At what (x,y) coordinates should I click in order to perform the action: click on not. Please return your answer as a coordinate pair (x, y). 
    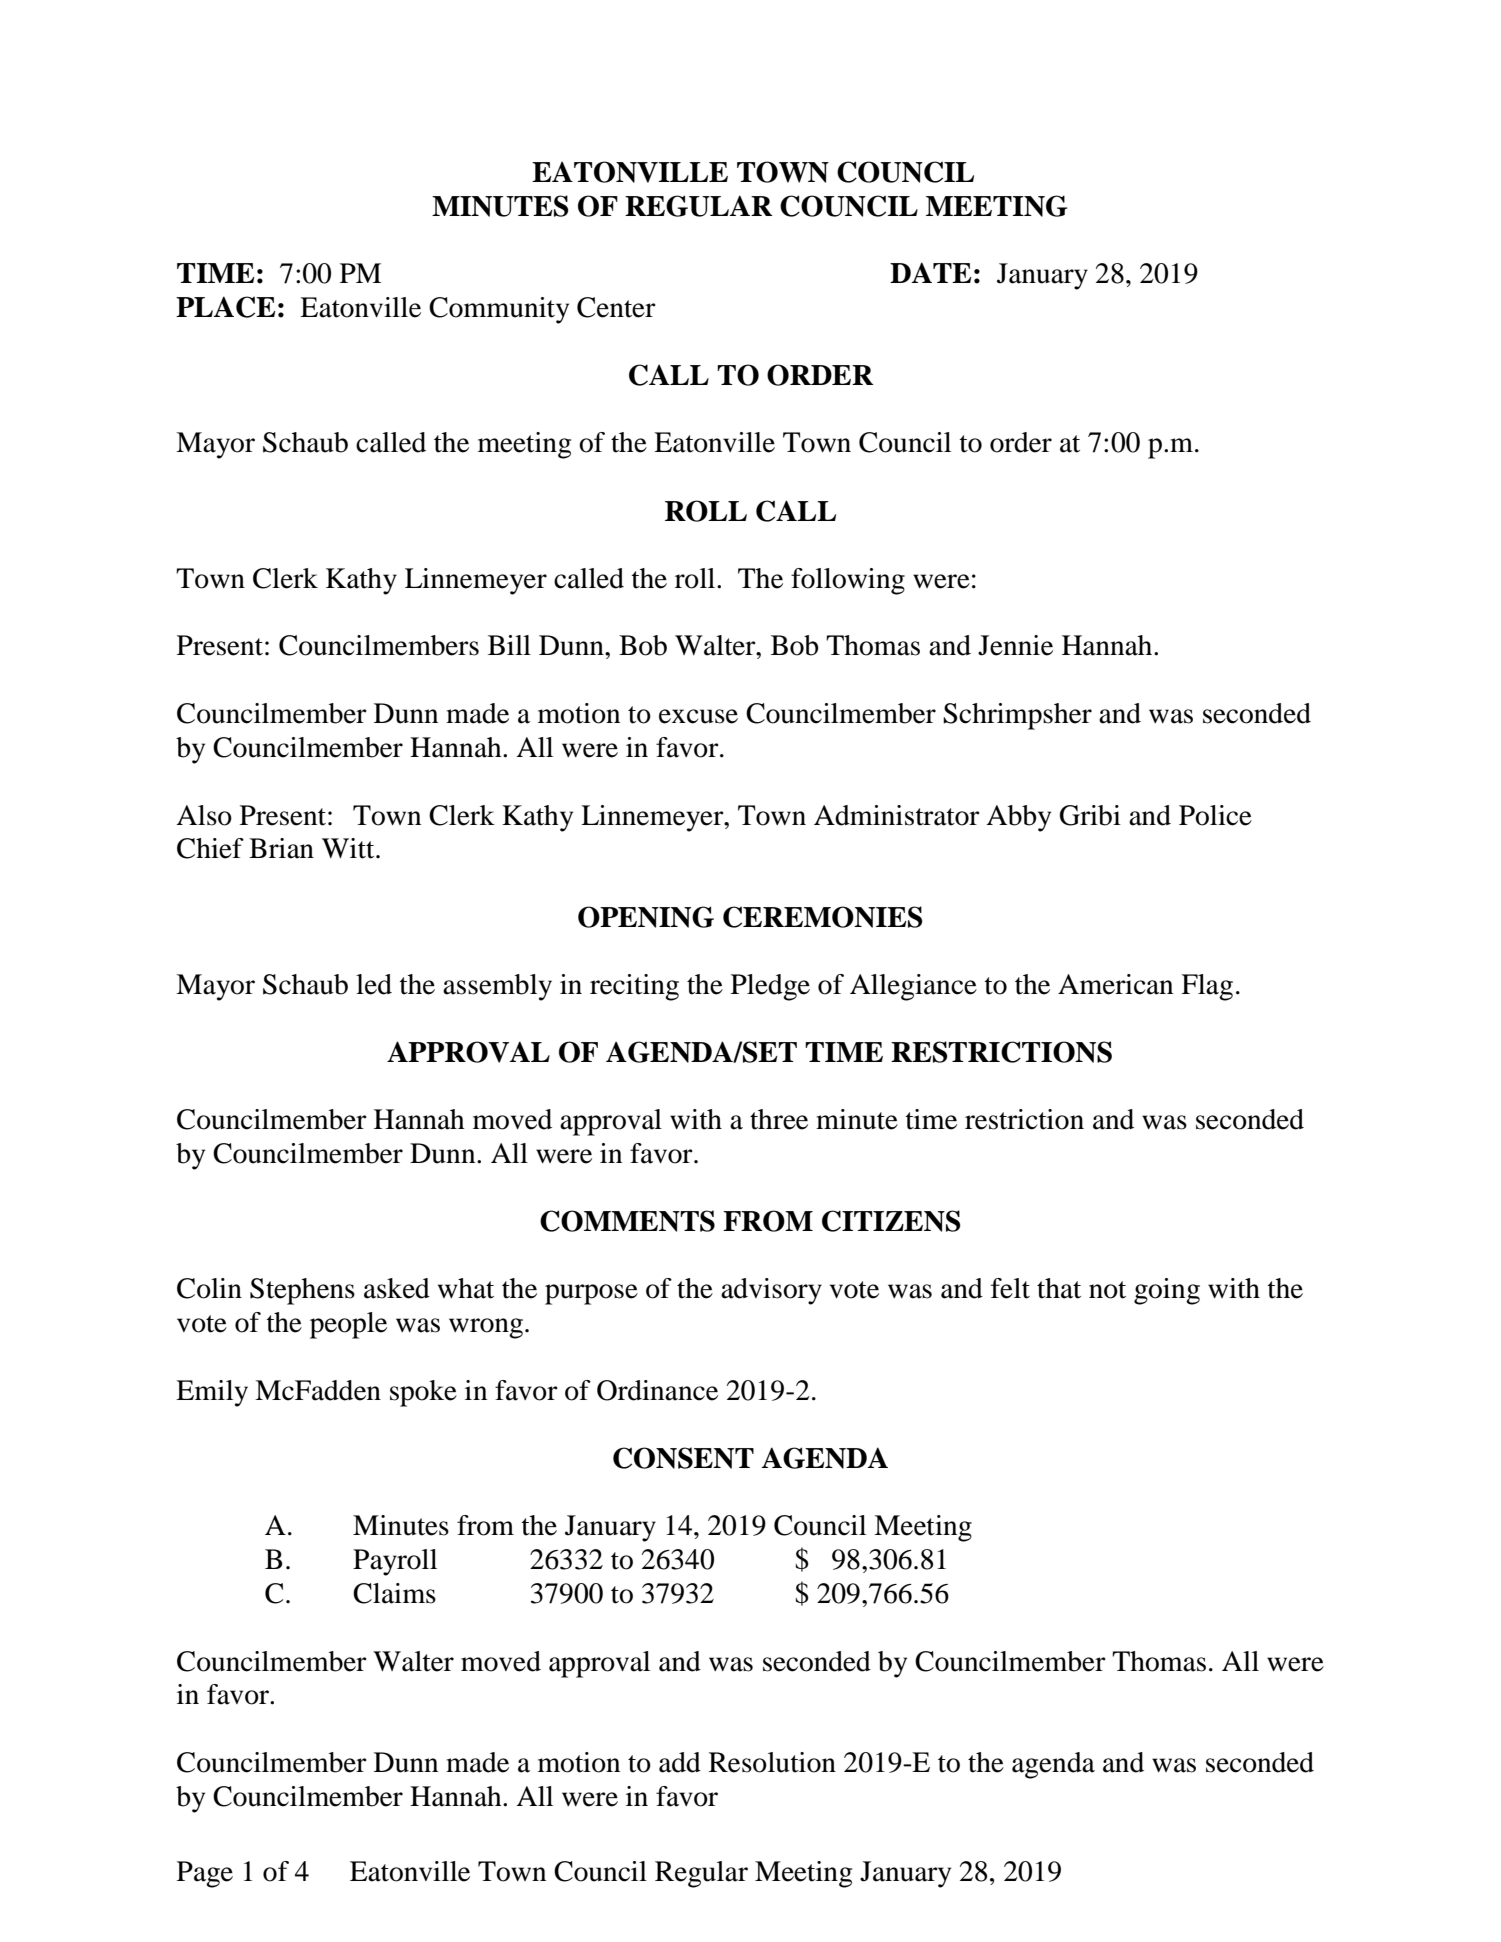
    Looking at the image, I should click on (1107, 1290).
